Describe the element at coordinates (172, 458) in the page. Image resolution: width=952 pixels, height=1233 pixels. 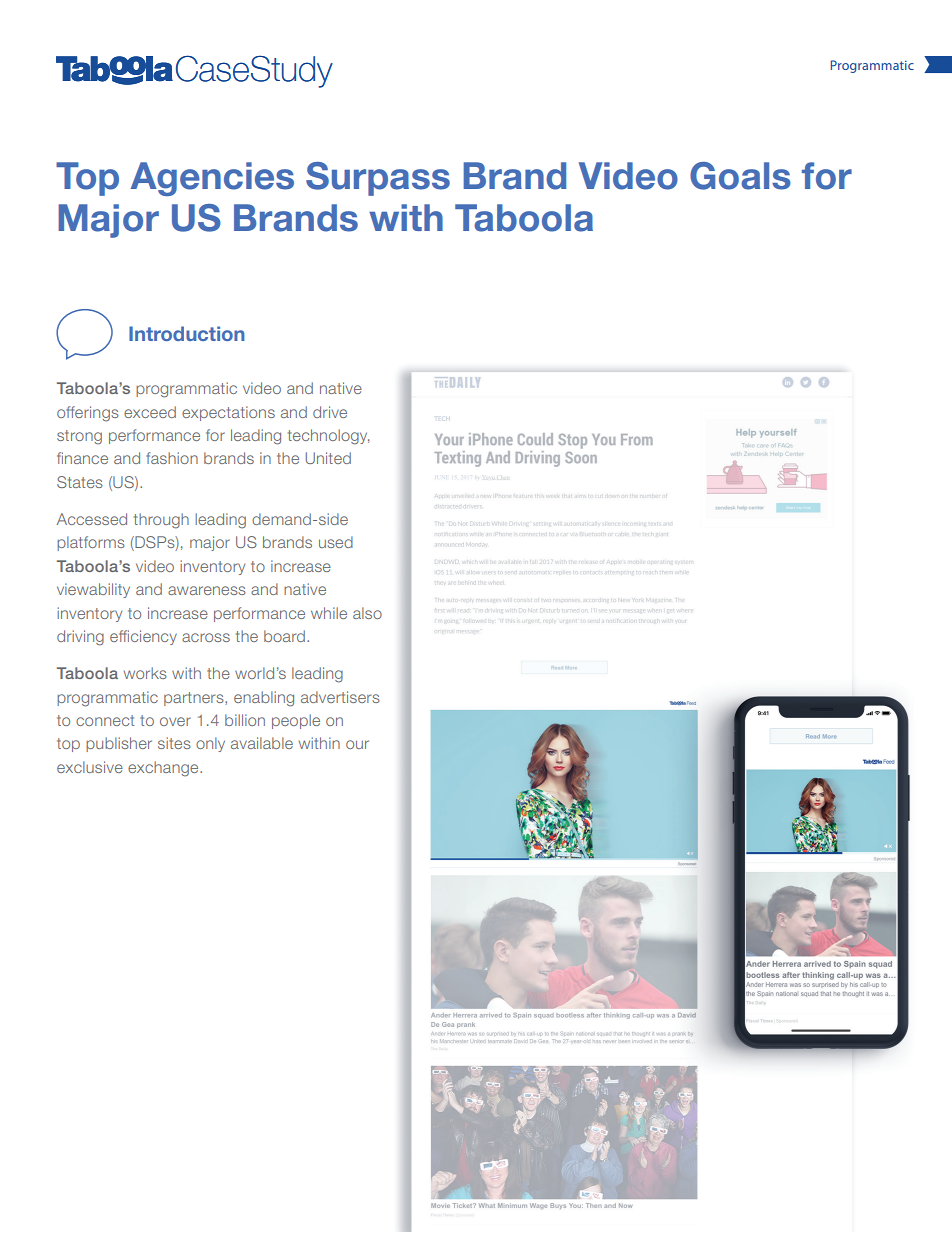
I see `fashion` at that location.
